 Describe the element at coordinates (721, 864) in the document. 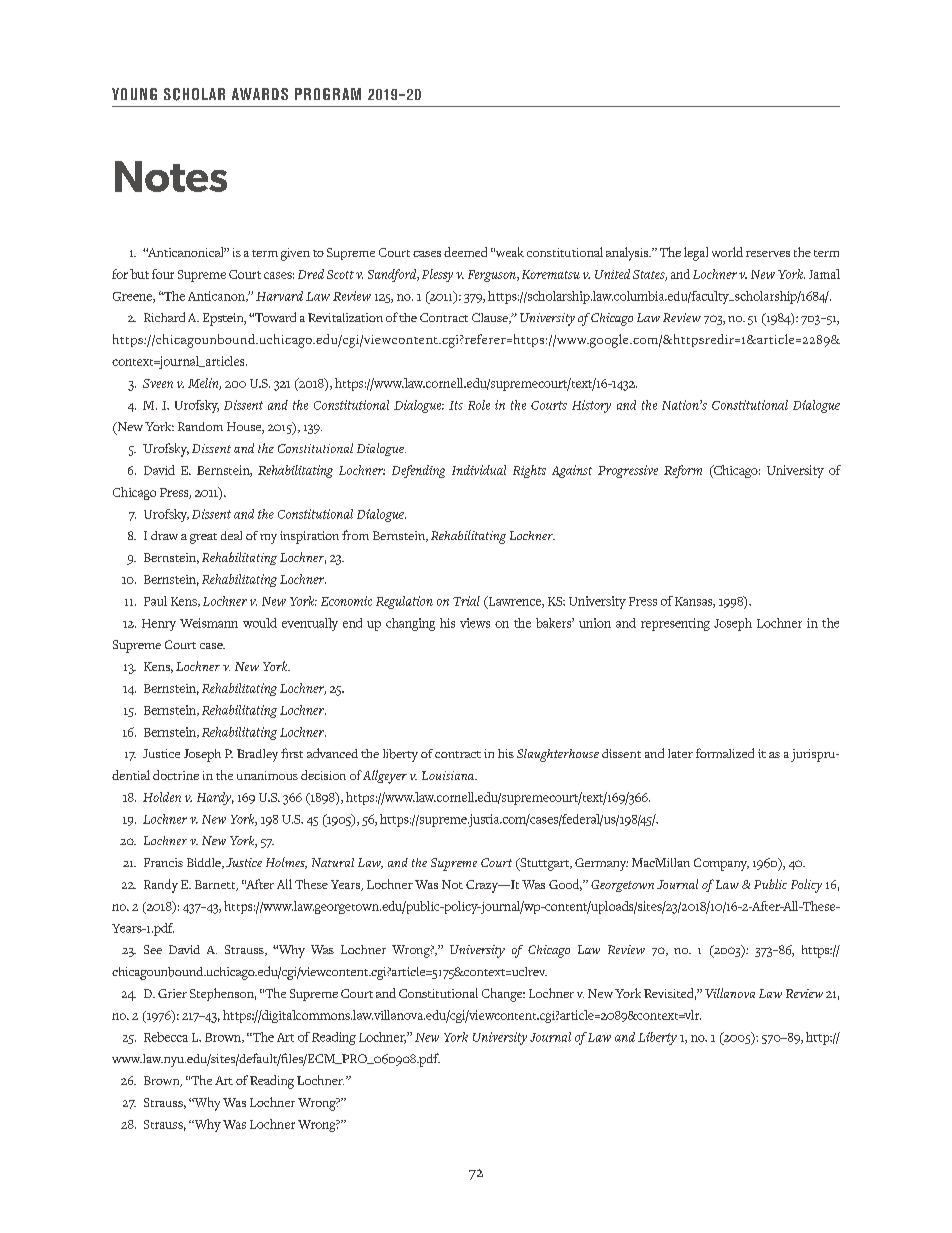

I see `Company` at that location.
